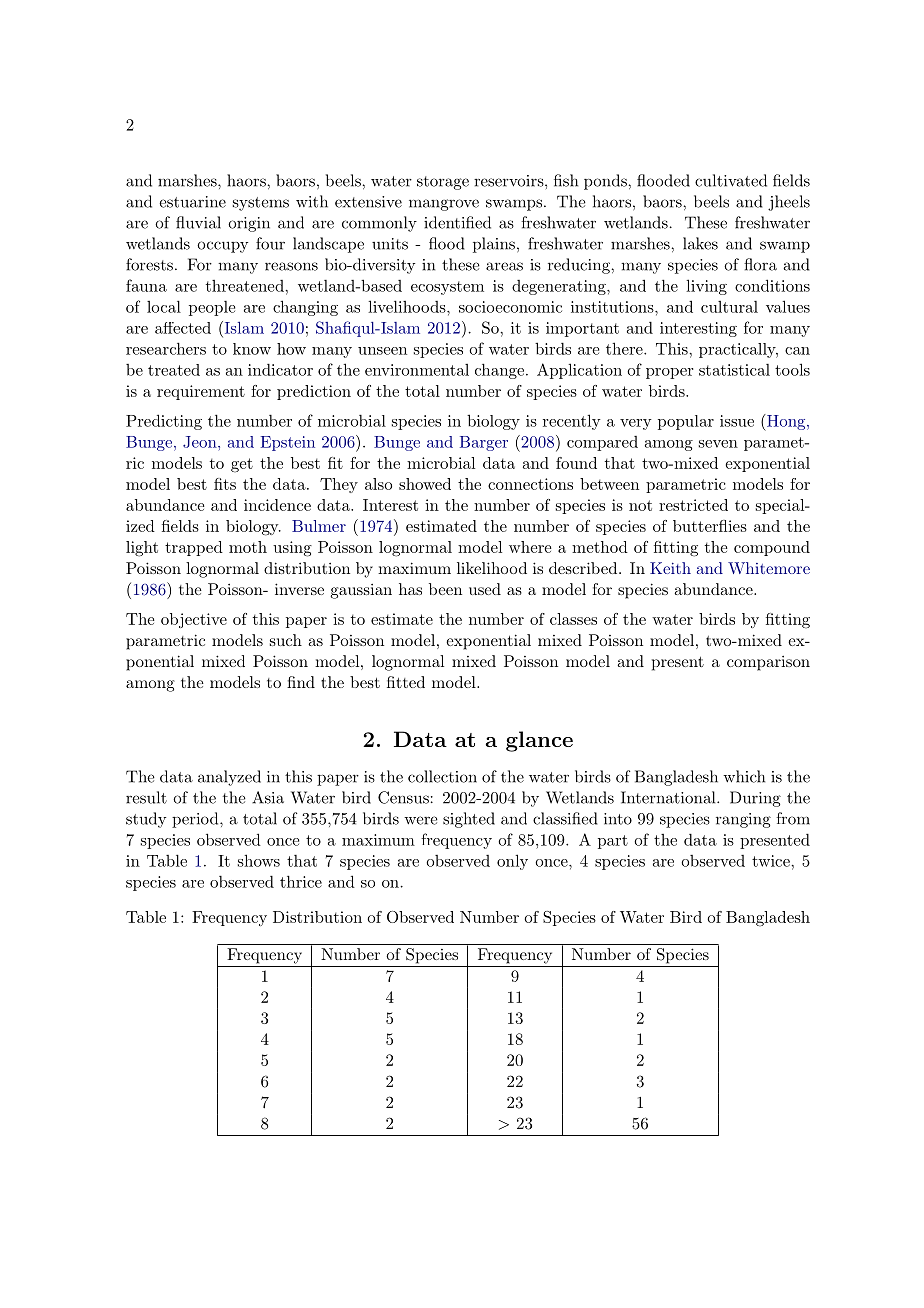 This screenshot has height=1308, width=924. What do you see at coordinates (259, 860) in the screenshot?
I see `shows` at bounding box center [259, 860].
